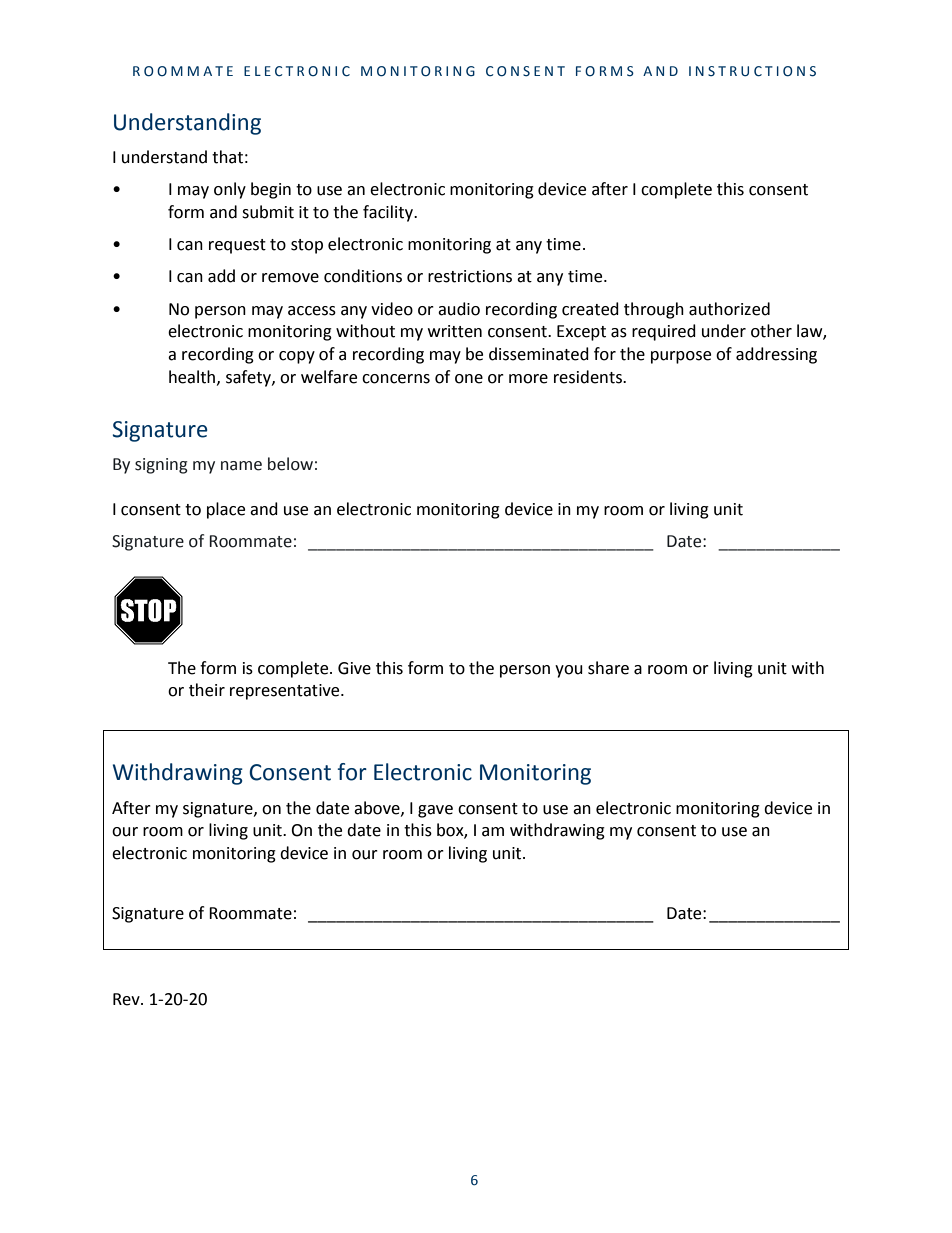  I want to click on Rev, so click(127, 999).
